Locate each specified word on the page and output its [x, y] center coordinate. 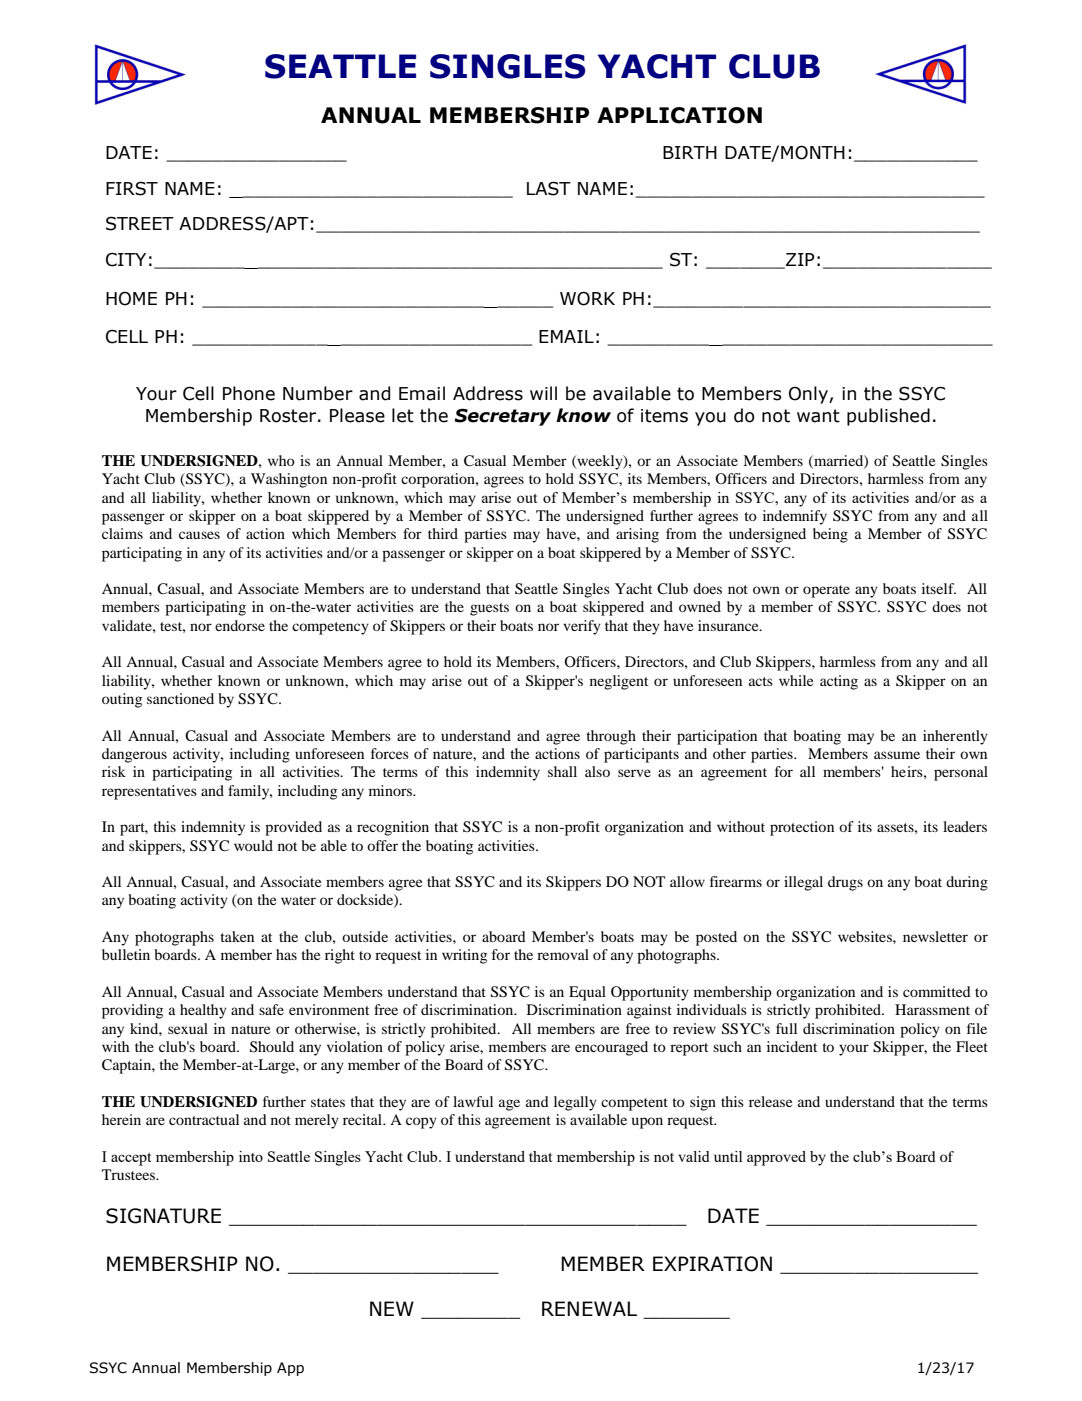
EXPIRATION [712, 1264]
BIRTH [690, 152]
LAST [549, 188]
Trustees [129, 1174]
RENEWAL [589, 1308]
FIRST [132, 188]
